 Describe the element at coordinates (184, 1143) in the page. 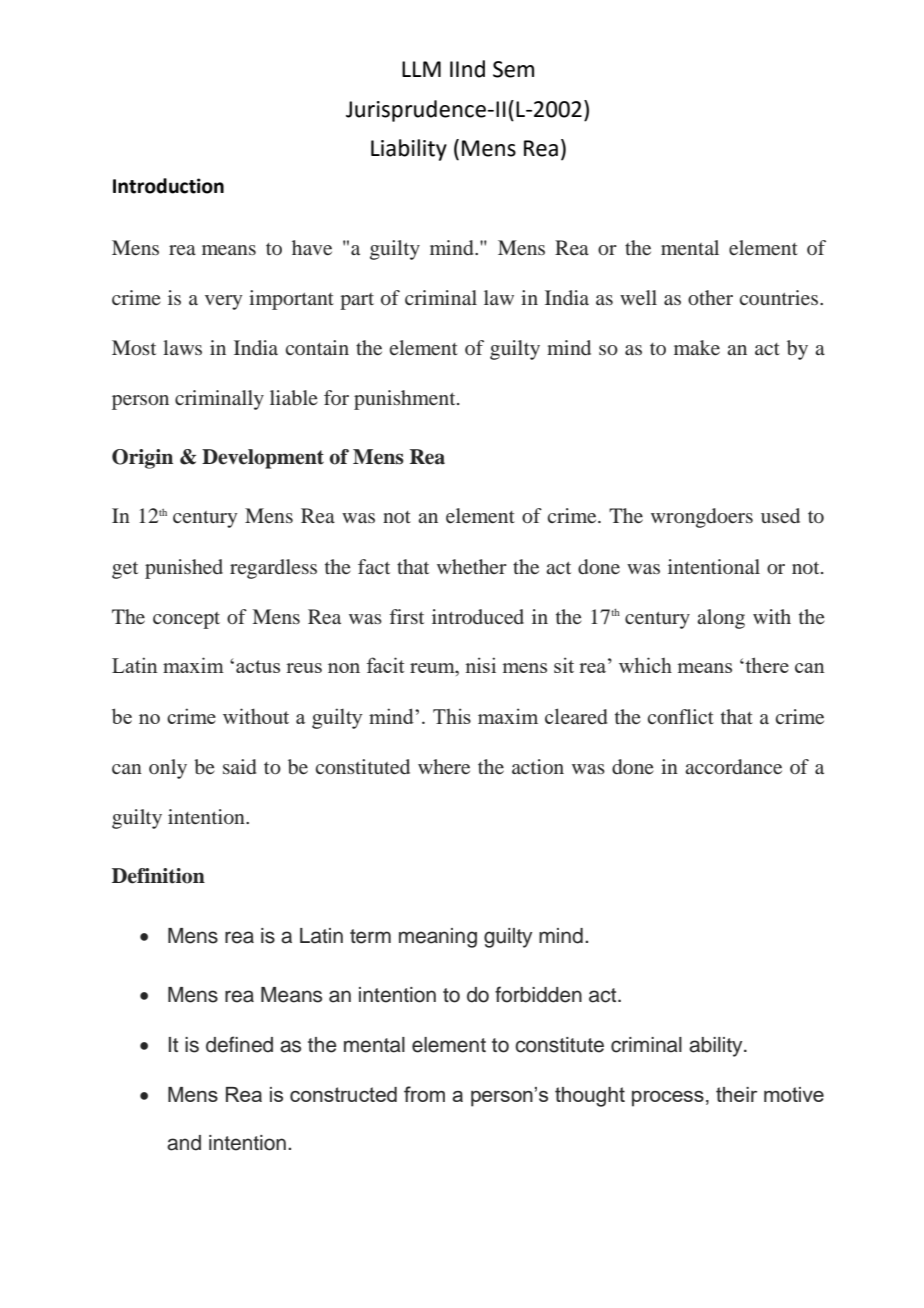

I see `and` at that location.
